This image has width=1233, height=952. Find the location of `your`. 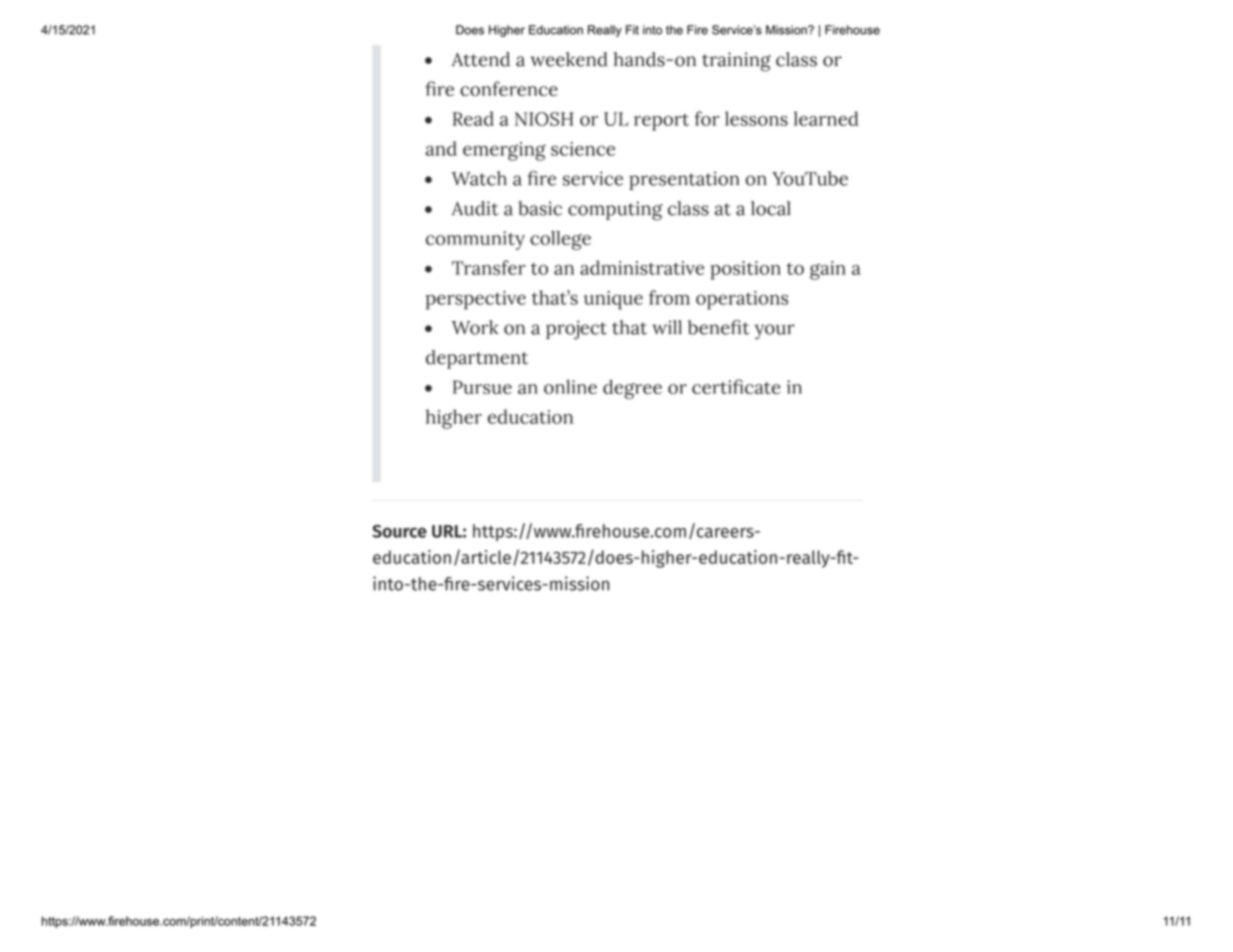

your is located at coordinates (774, 332).
